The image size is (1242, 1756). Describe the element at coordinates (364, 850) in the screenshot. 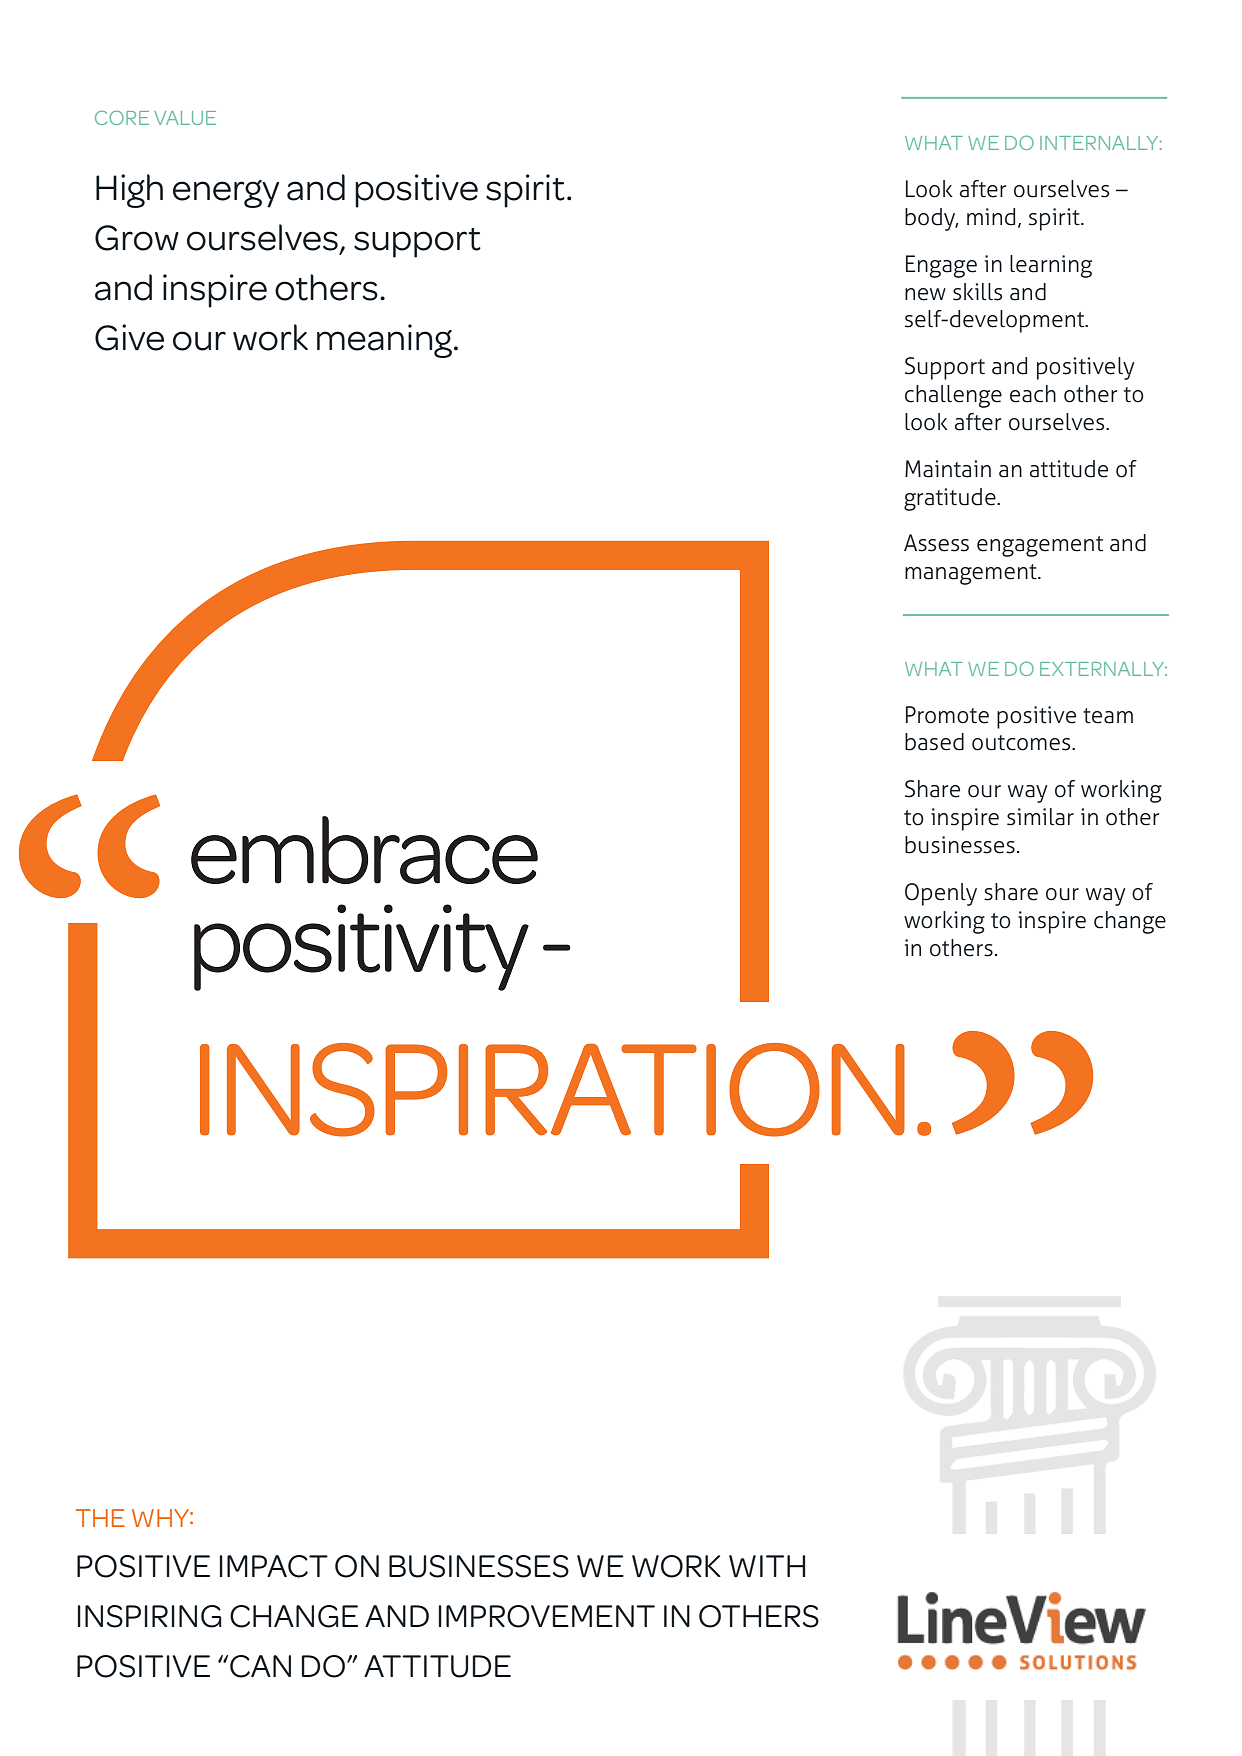

I see `embrace` at that location.
